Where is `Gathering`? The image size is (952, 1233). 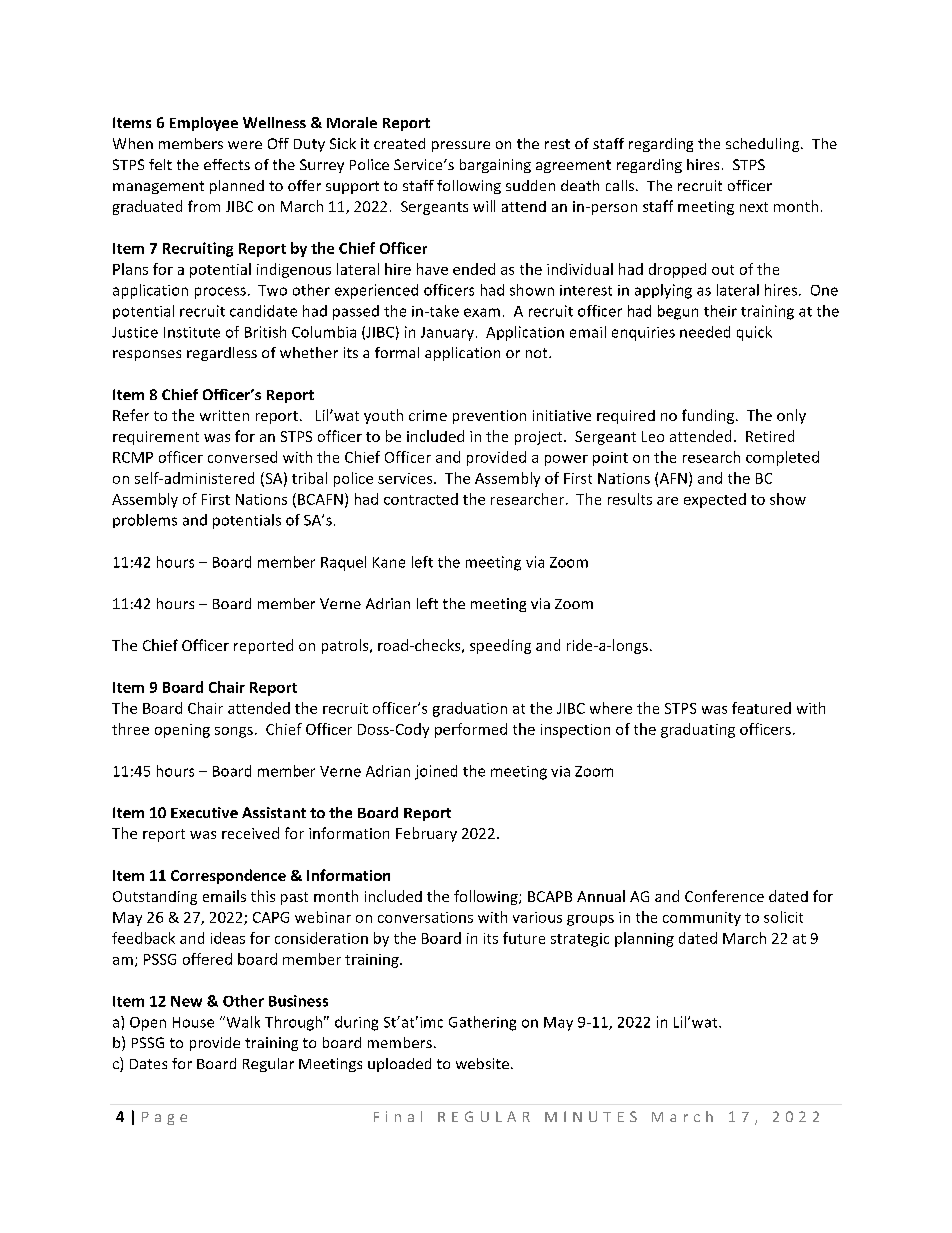
Gathering is located at coordinates (482, 1023).
